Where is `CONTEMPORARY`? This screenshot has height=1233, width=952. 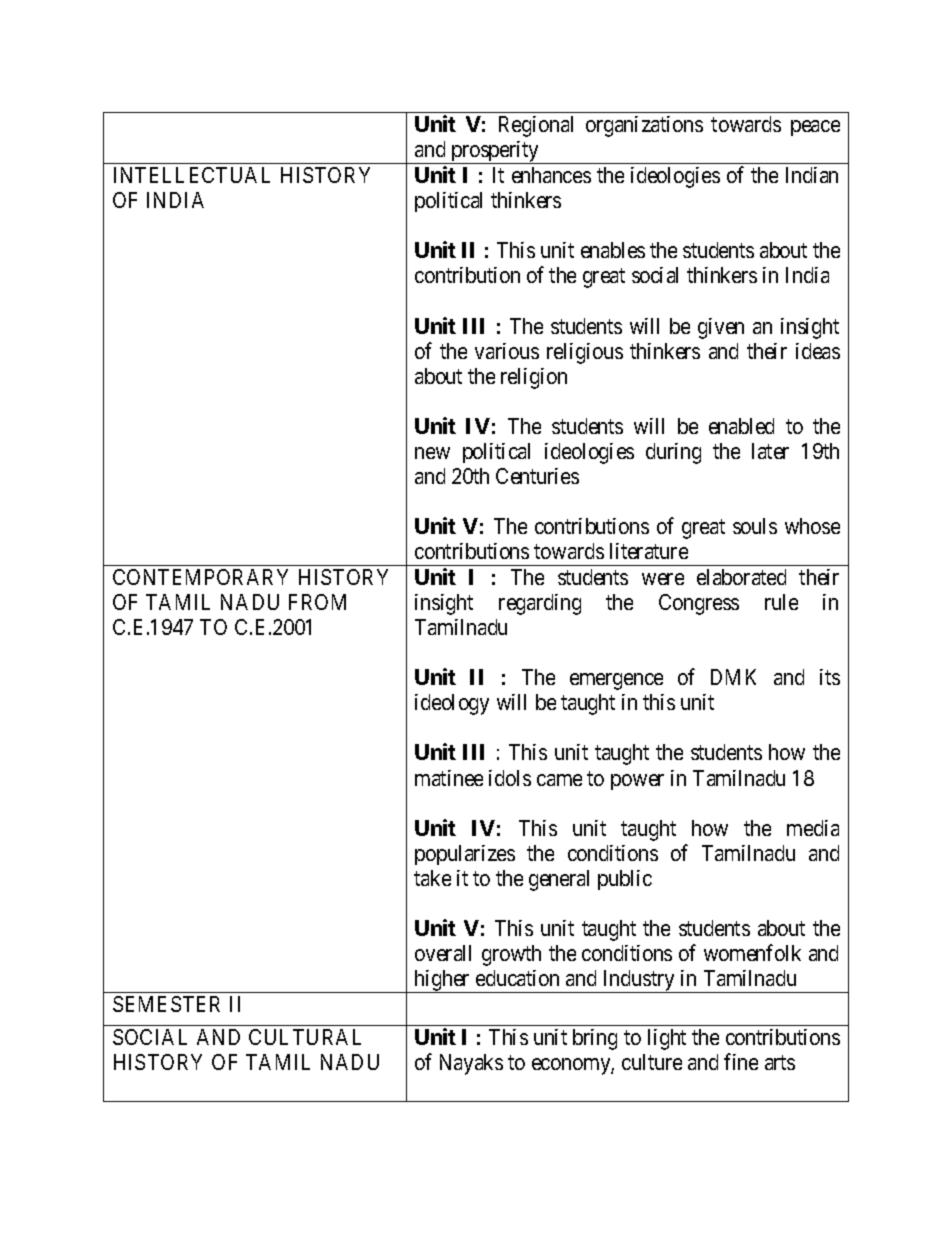 CONTEMPORARY is located at coordinates (200, 577).
